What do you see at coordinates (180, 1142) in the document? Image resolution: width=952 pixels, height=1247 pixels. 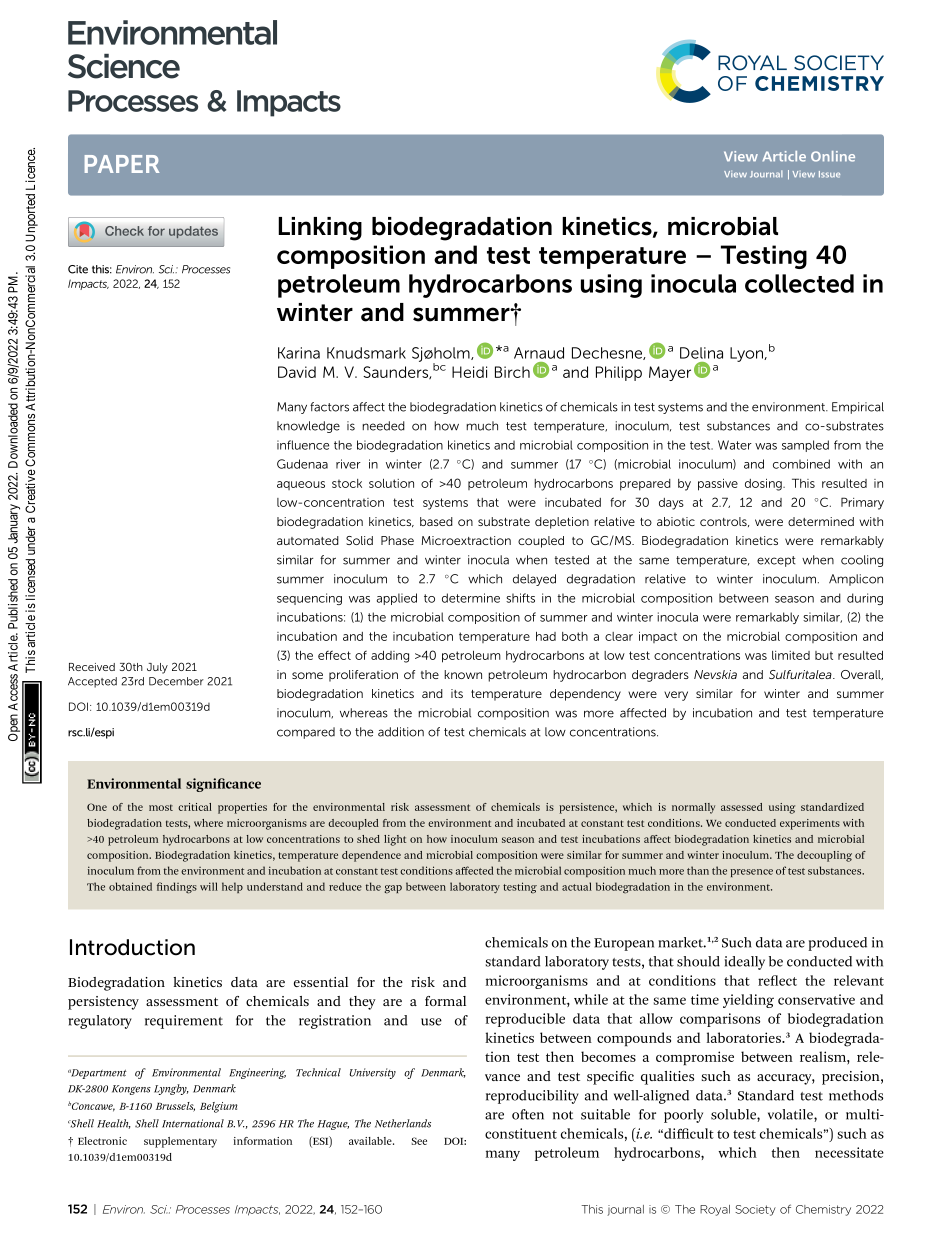 I see `supplementary` at bounding box center [180, 1142].
